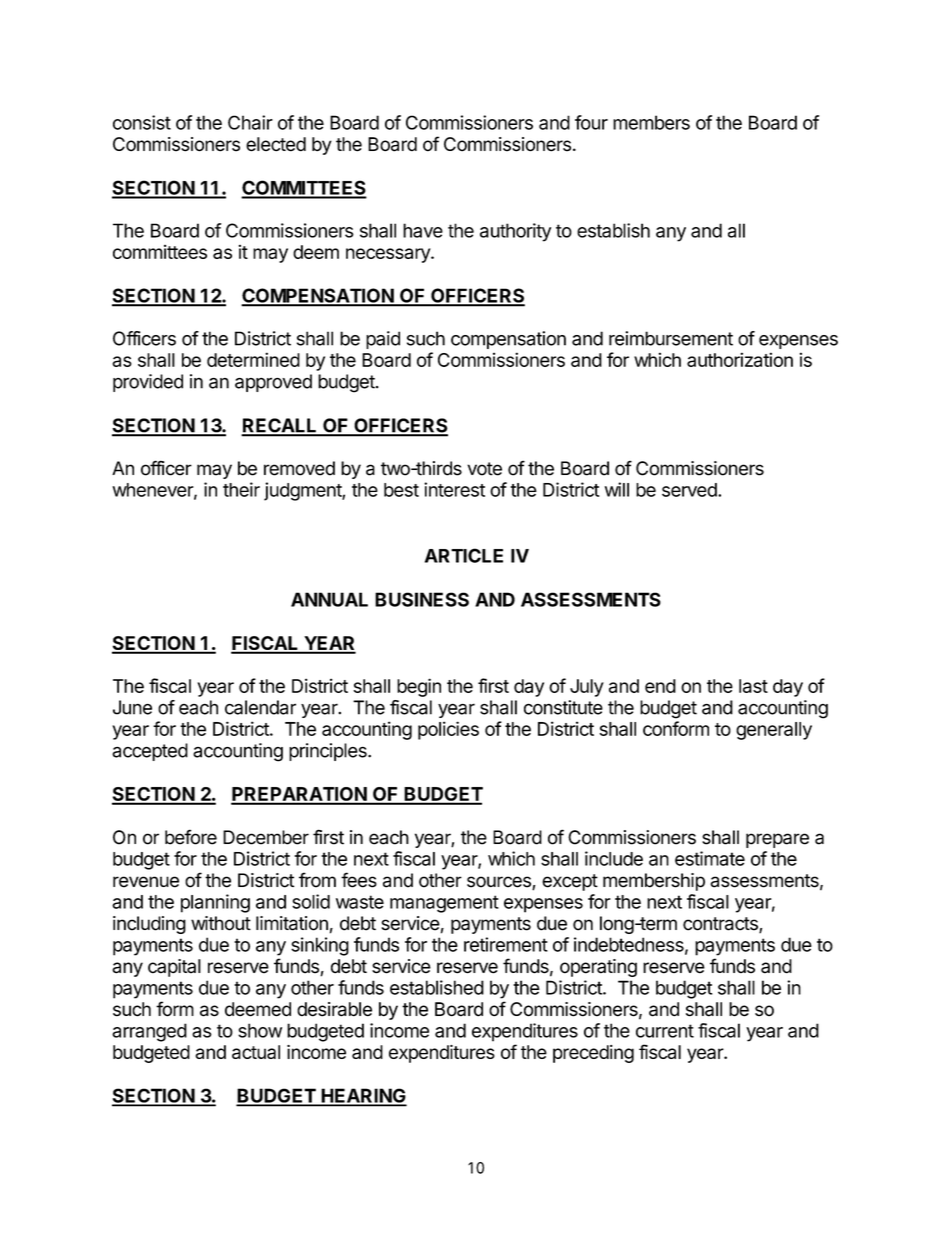 The height and width of the document is (1233, 952). I want to click on served, so click(690, 490).
